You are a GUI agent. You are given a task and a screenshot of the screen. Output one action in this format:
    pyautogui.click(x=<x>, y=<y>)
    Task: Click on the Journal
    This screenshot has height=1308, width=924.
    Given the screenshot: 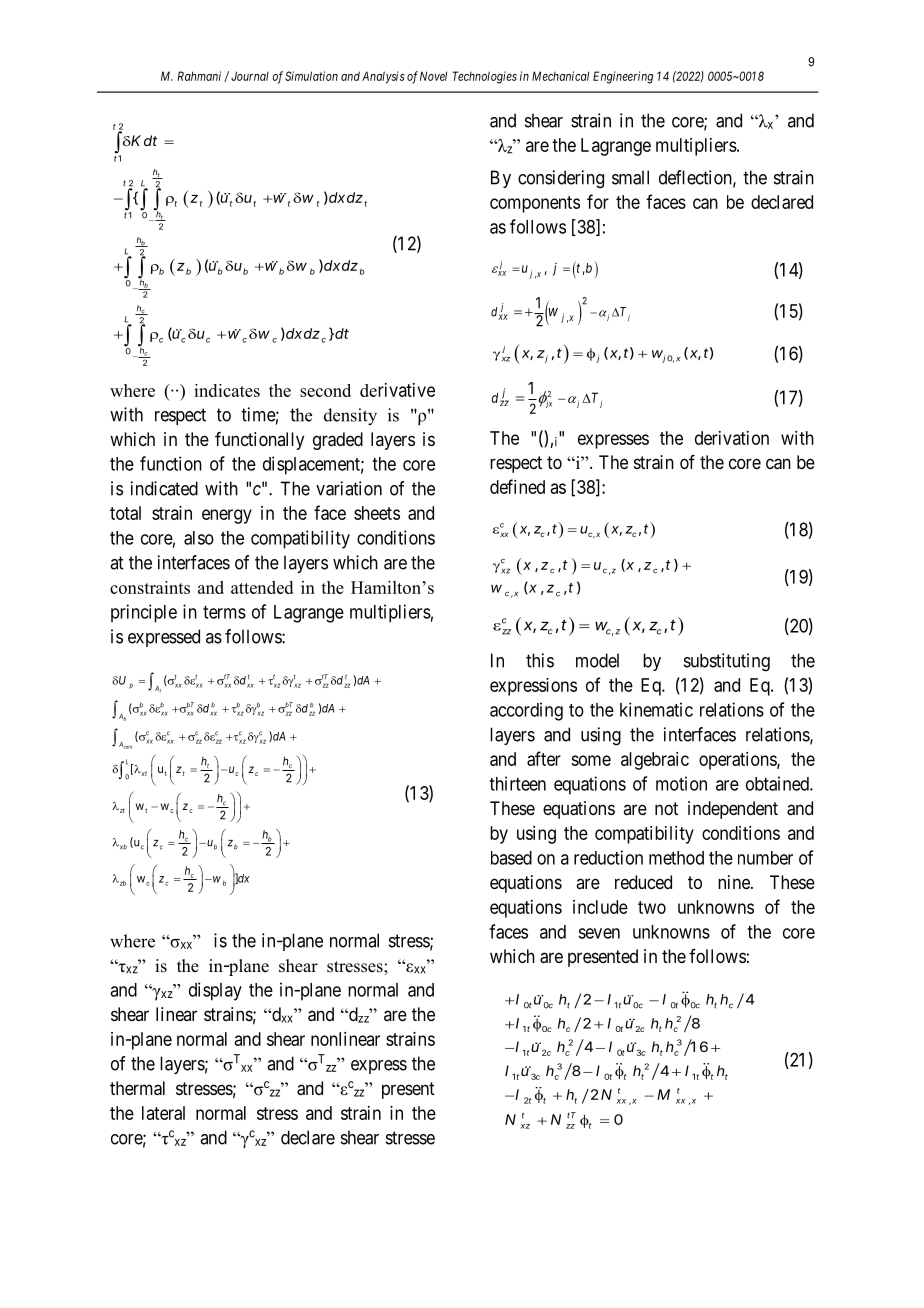 What is the action you would take?
    pyautogui.click(x=250, y=76)
